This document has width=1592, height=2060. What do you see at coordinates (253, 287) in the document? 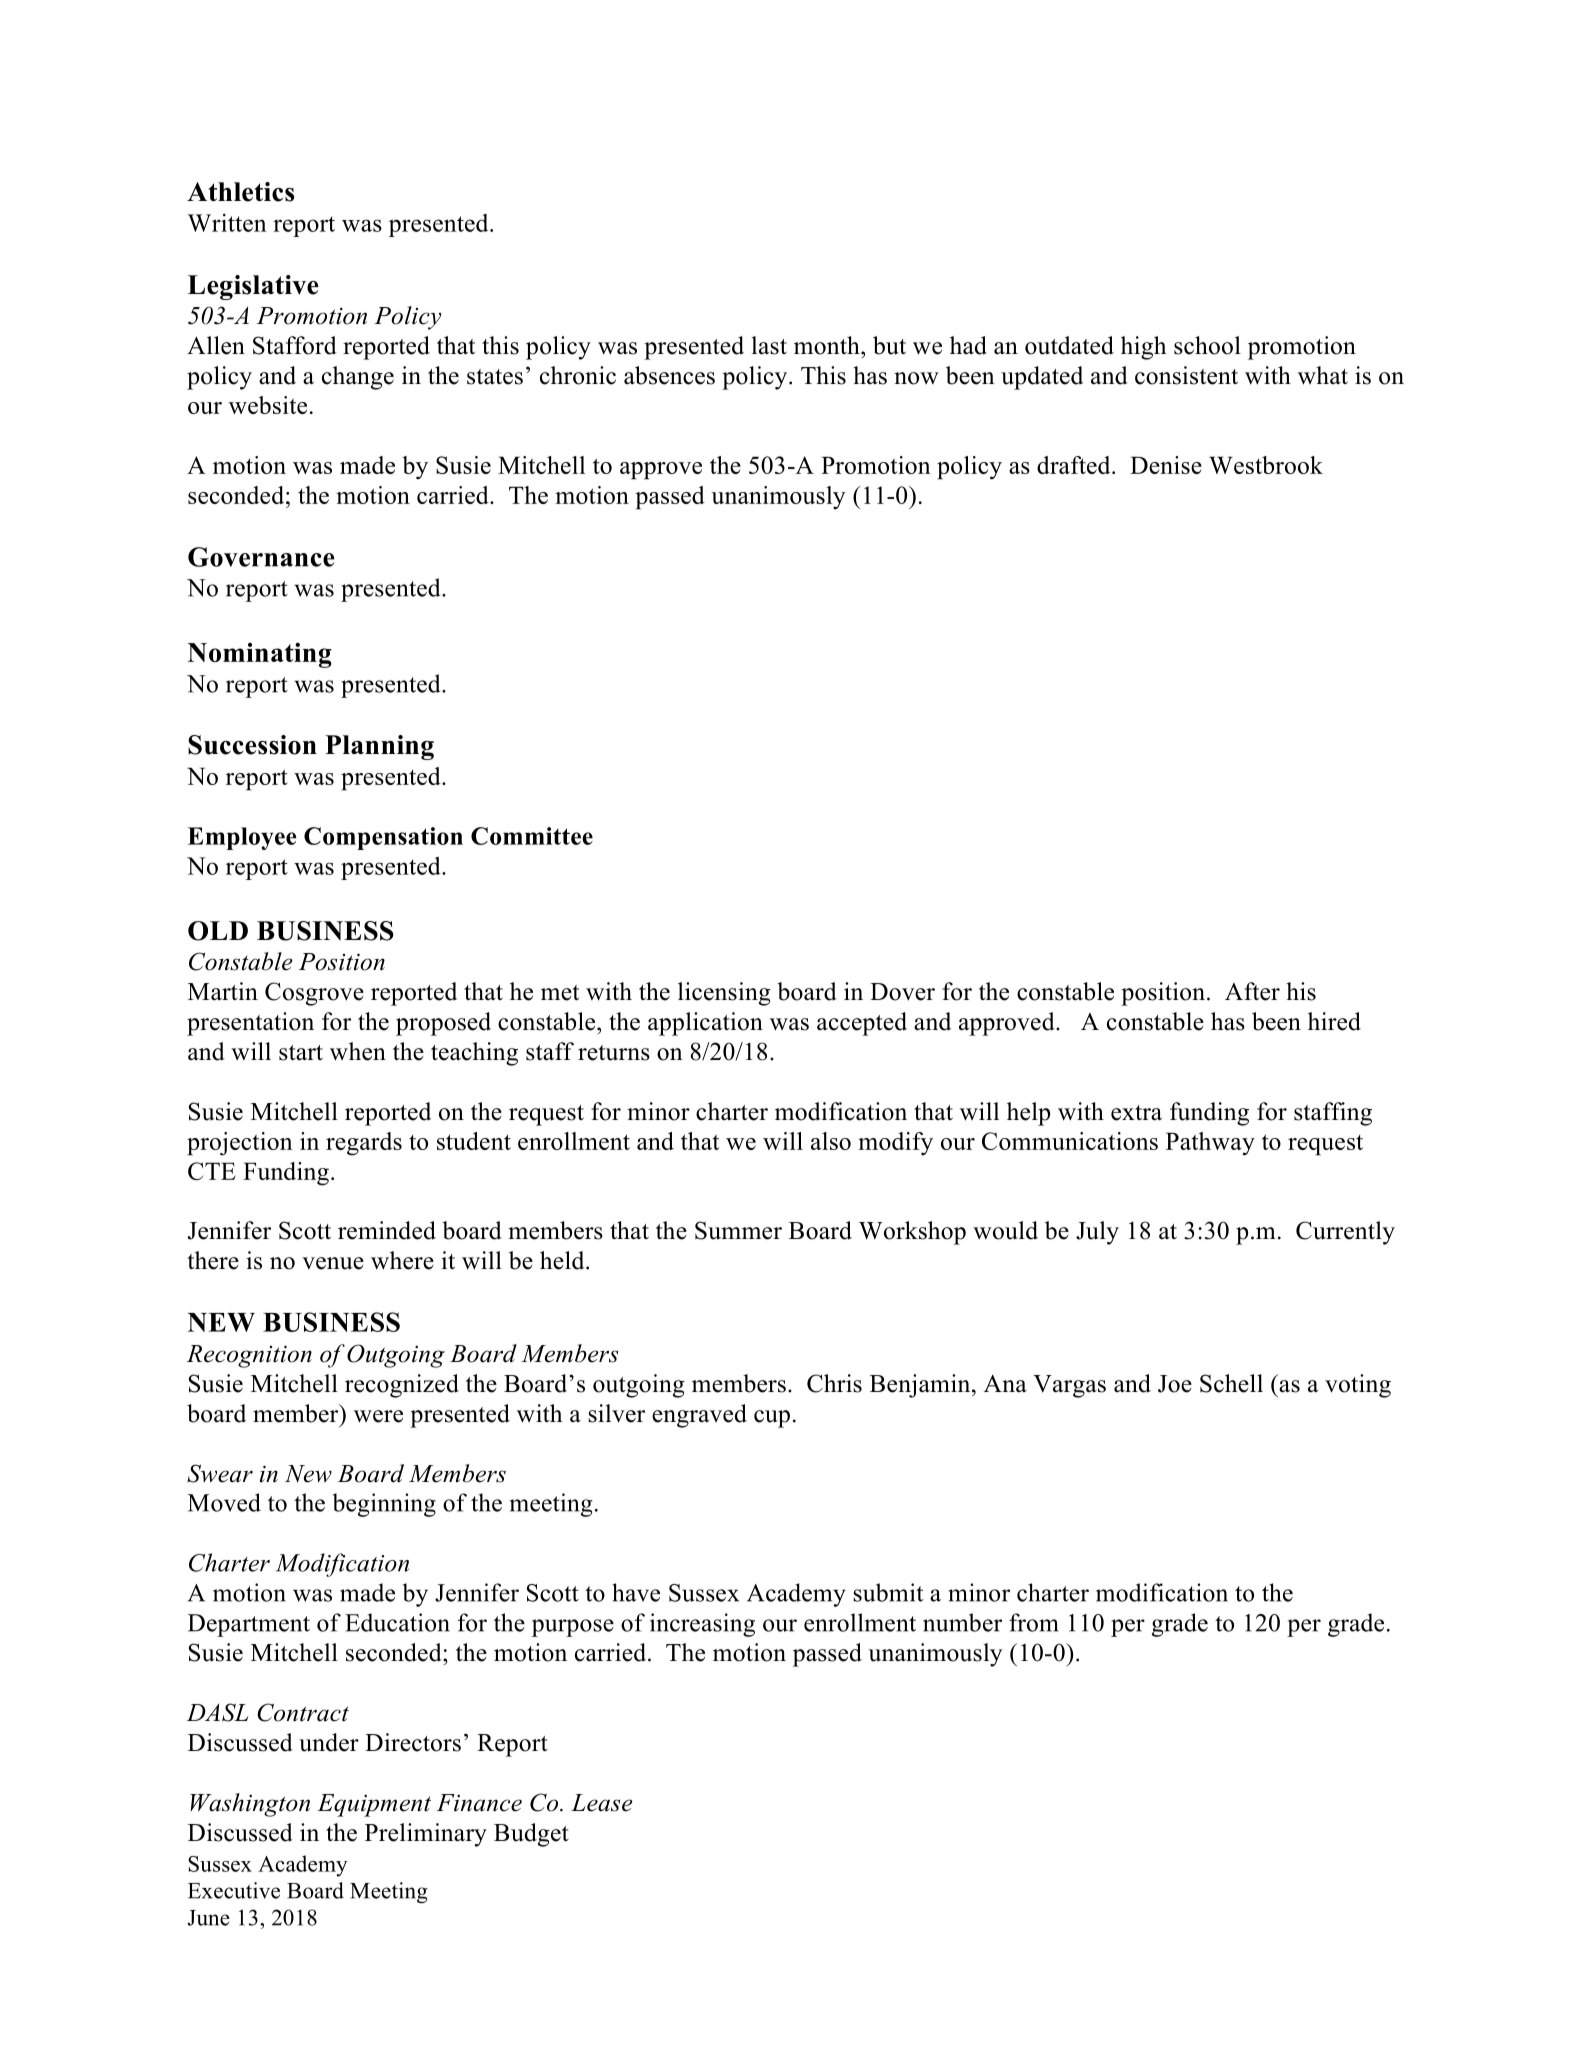
I see `Legislative` at bounding box center [253, 287].
